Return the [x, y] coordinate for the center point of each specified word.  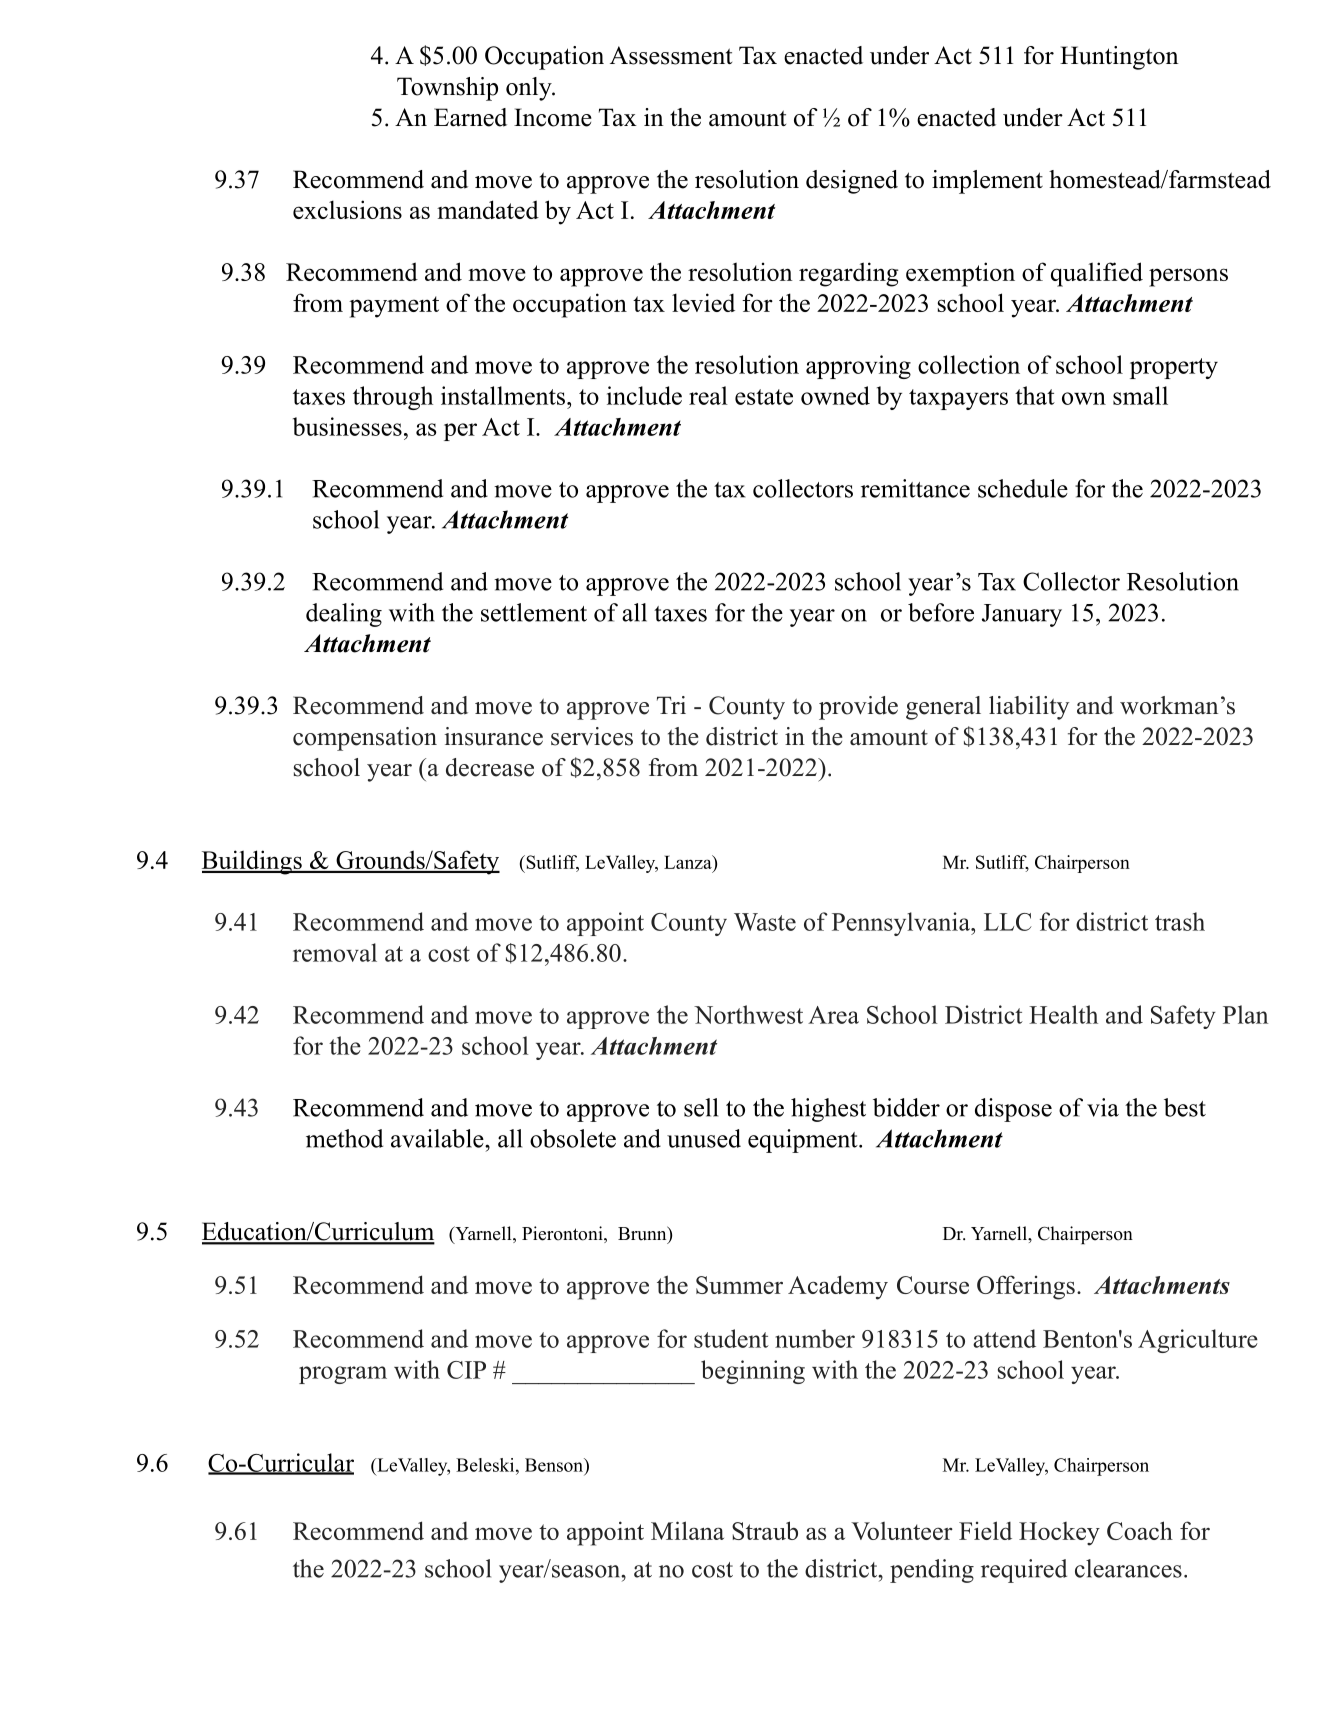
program [343, 1375]
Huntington [1119, 58]
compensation [365, 739]
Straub [765, 1530]
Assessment [671, 55]
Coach [1140, 1530]
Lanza [689, 862]
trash [1180, 921]
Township [447, 89]
